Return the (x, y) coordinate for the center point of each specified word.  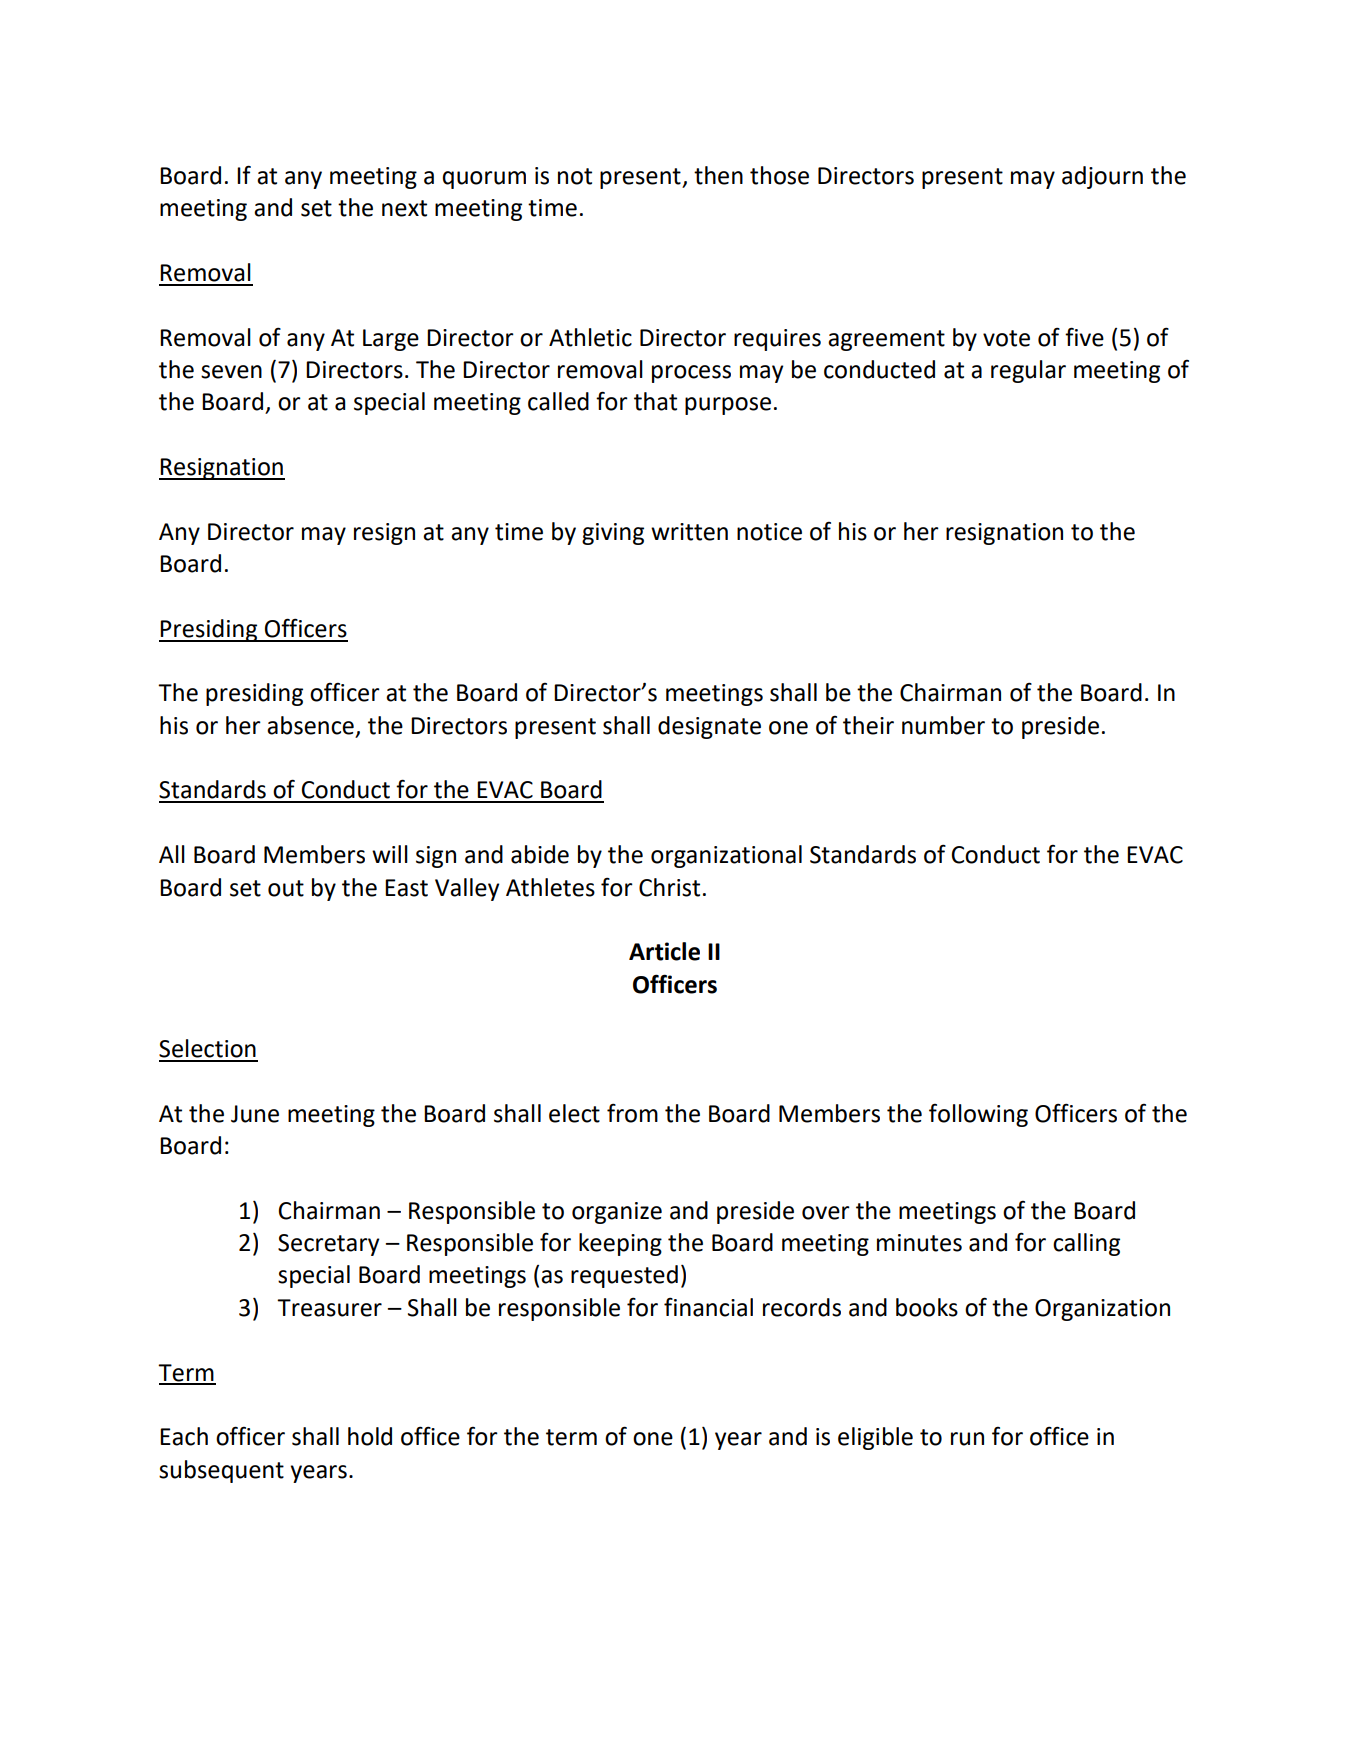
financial (708, 1307)
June (255, 1114)
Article (664, 951)
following (978, 1115)
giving (613, 534)
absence (310, 725)
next (404, 208)
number (943, 725)
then (718, 175)
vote (1006, 338)
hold (370, 1436)
